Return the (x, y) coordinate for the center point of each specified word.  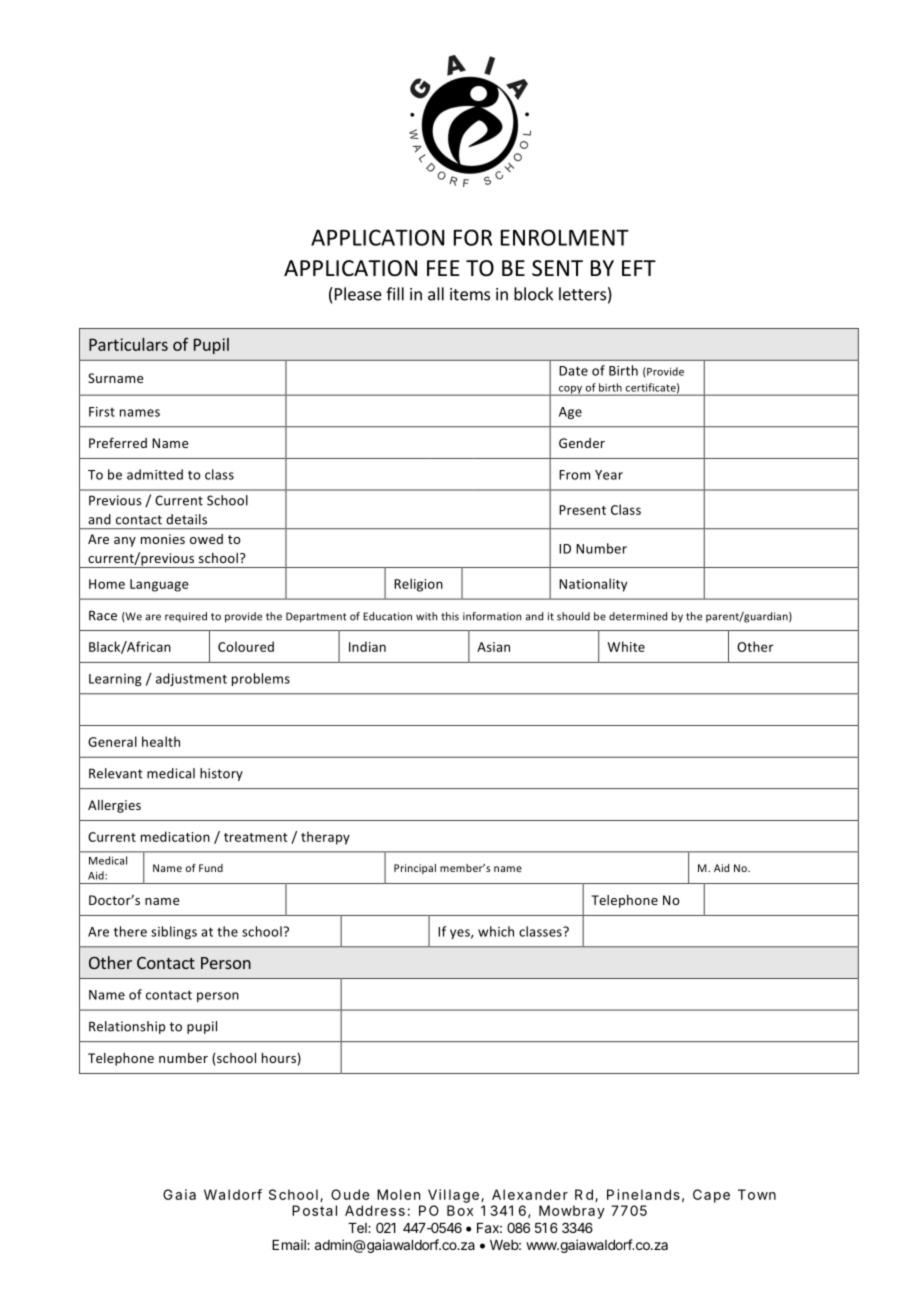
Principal (415, 869)
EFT (639, 268)
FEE (443, 268)
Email (290, 1244)
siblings (174, 932)
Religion (418, 585)
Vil (437, 1194)
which (496, 931)
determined (638, 616)
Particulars (128, 344)
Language (159, 585)
